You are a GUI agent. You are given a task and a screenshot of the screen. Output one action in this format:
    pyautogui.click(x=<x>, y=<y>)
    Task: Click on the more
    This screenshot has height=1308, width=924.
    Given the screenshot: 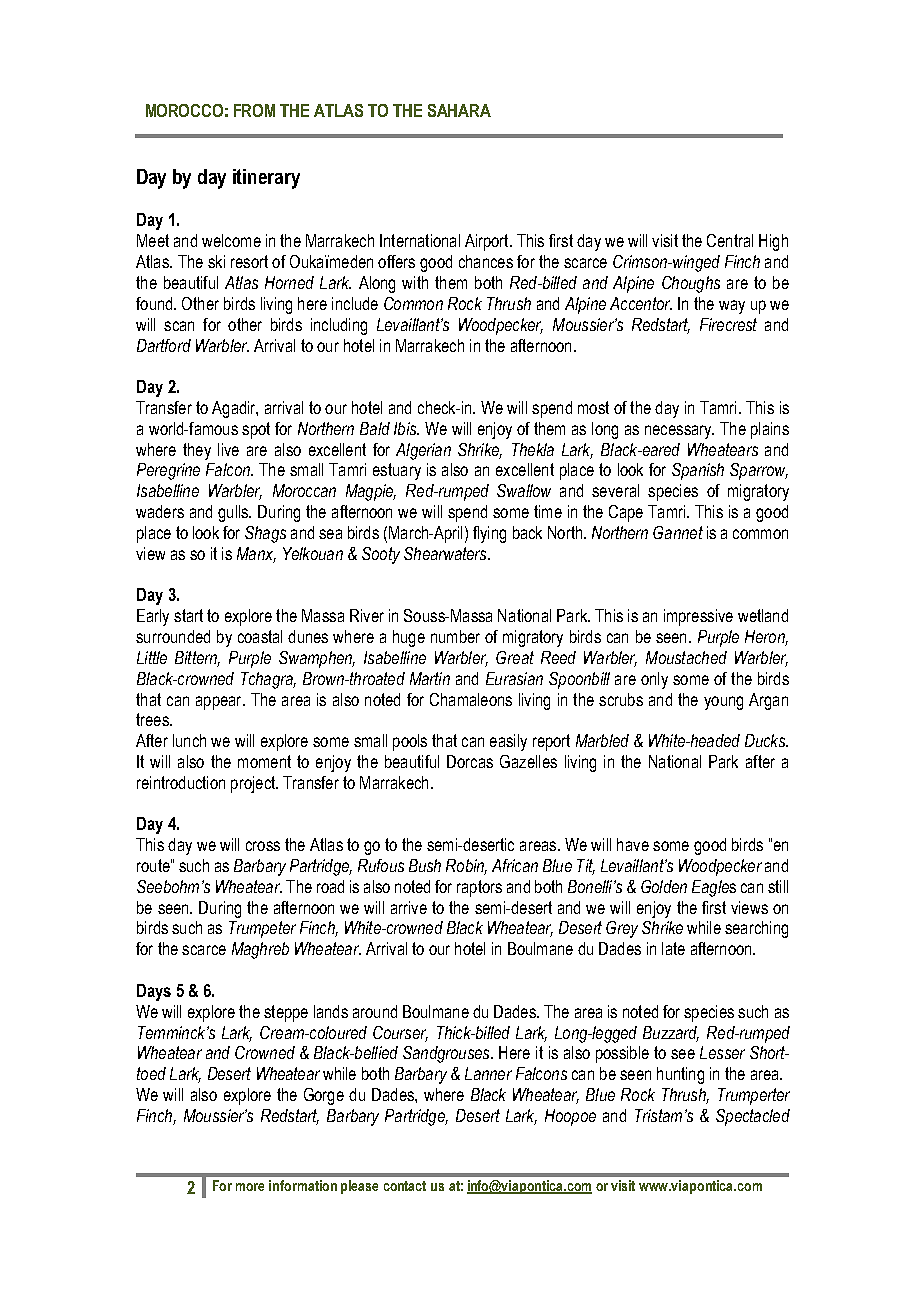 What is the action you would take?
    pyautogui.click(x=250, y=1187)
